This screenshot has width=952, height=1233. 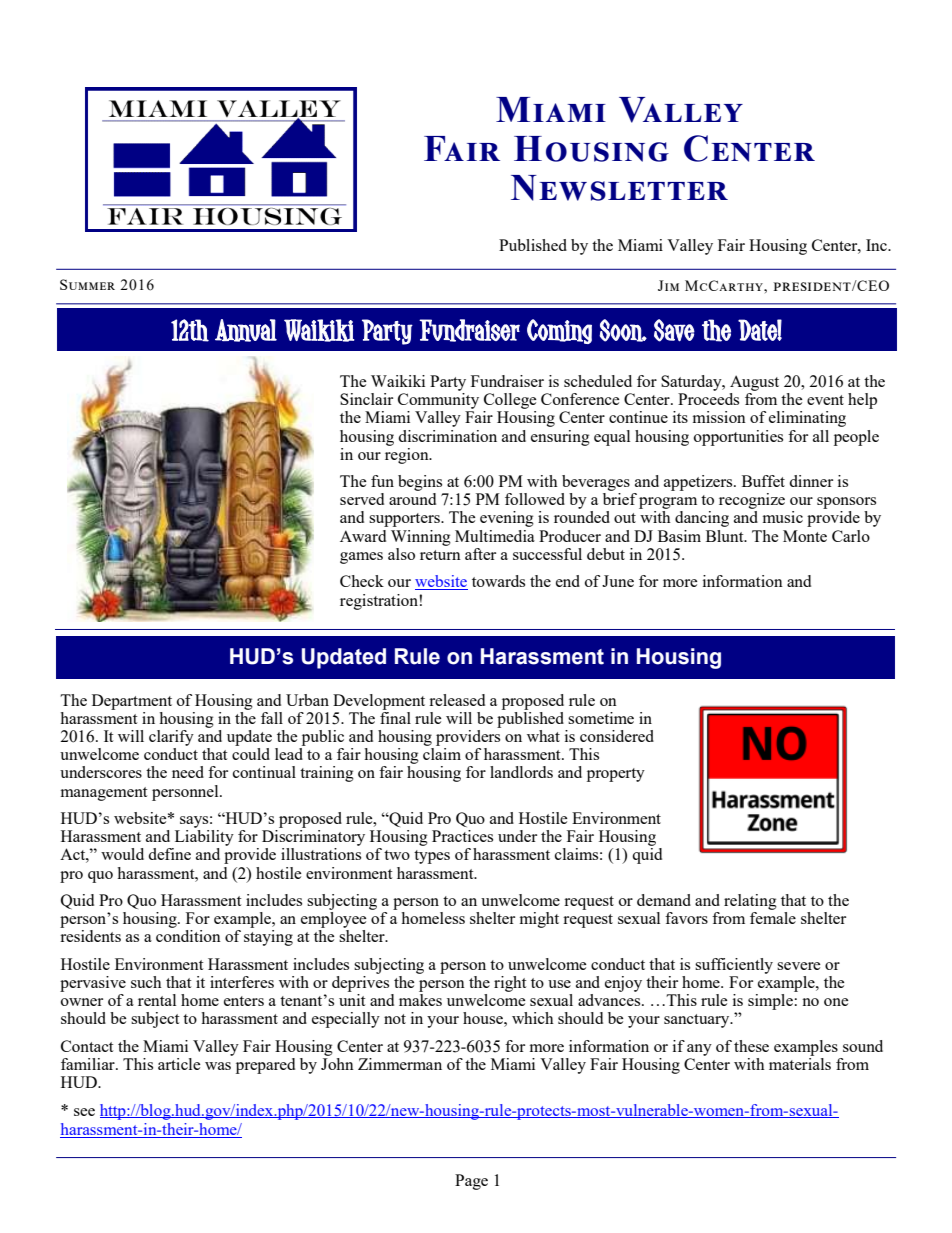 I want to click on Jim, so click(x=668, y=285).
